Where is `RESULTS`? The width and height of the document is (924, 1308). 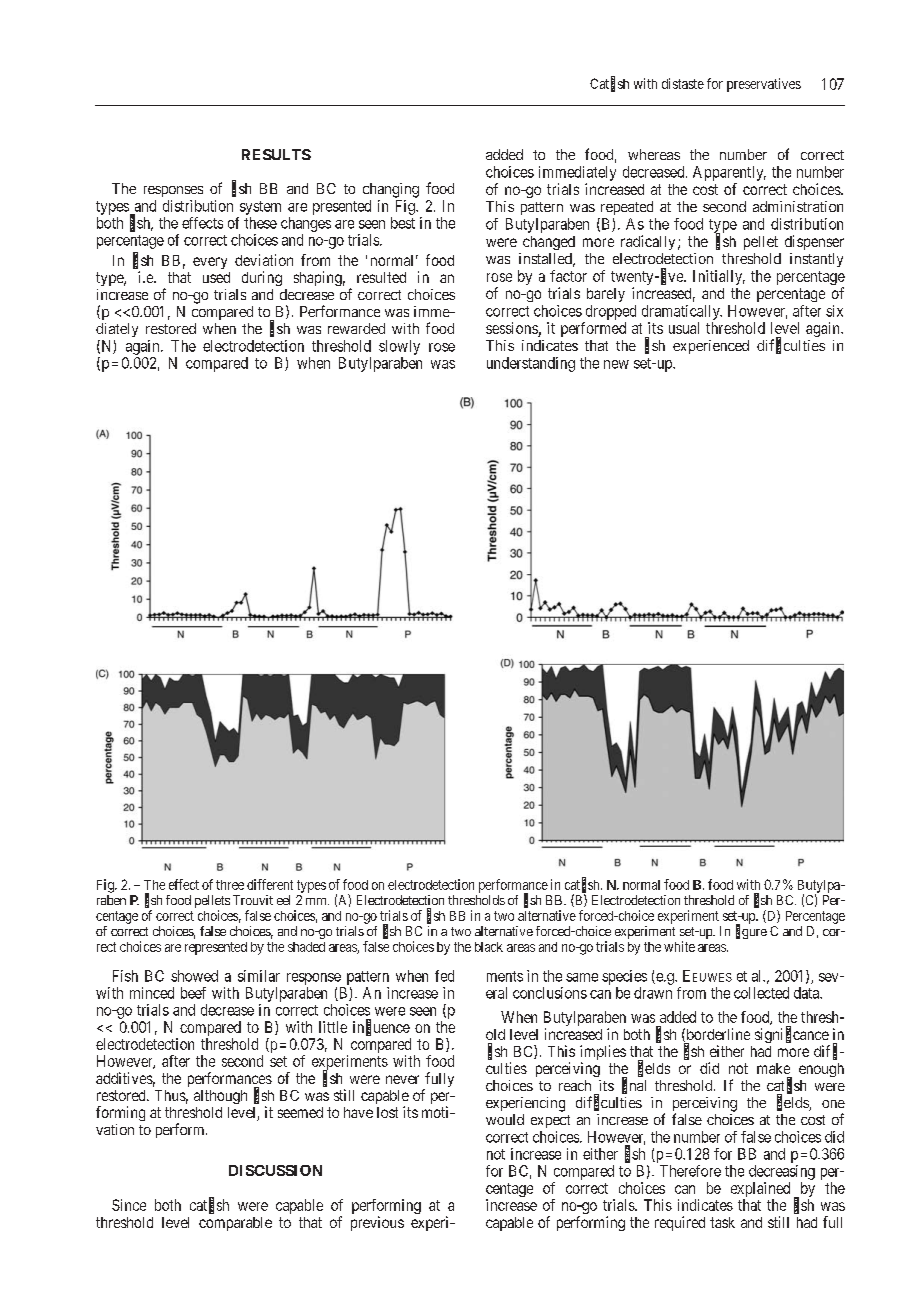 RESULTS is located at coordinates (276, 154).
